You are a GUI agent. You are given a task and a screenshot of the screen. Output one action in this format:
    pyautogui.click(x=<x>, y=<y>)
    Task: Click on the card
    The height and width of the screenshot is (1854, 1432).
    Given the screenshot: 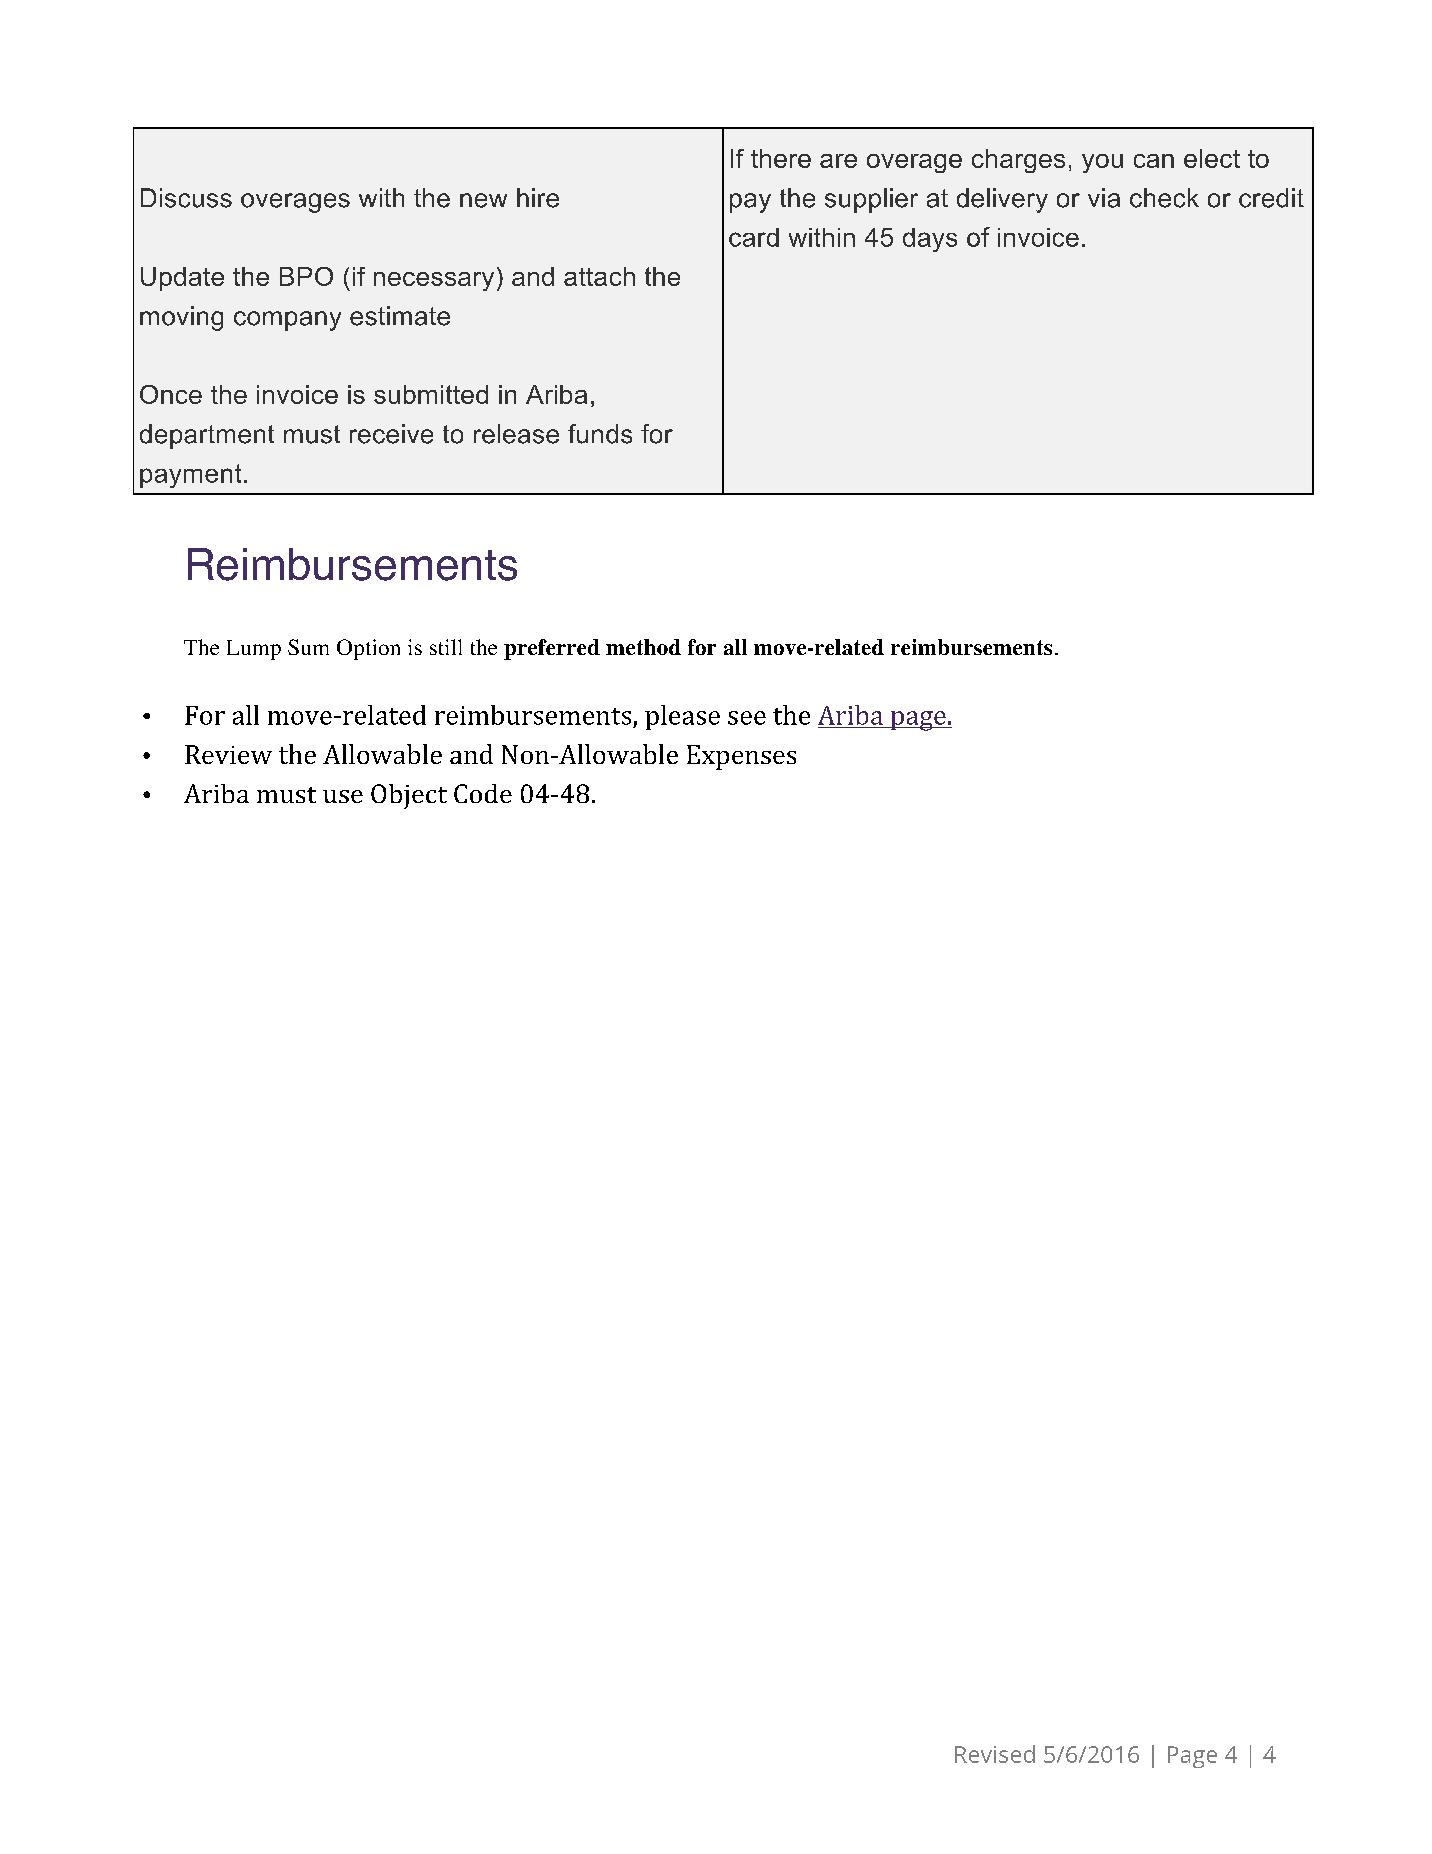 What is the action you would take?
    pyautogui.click(x=754, y=237)
